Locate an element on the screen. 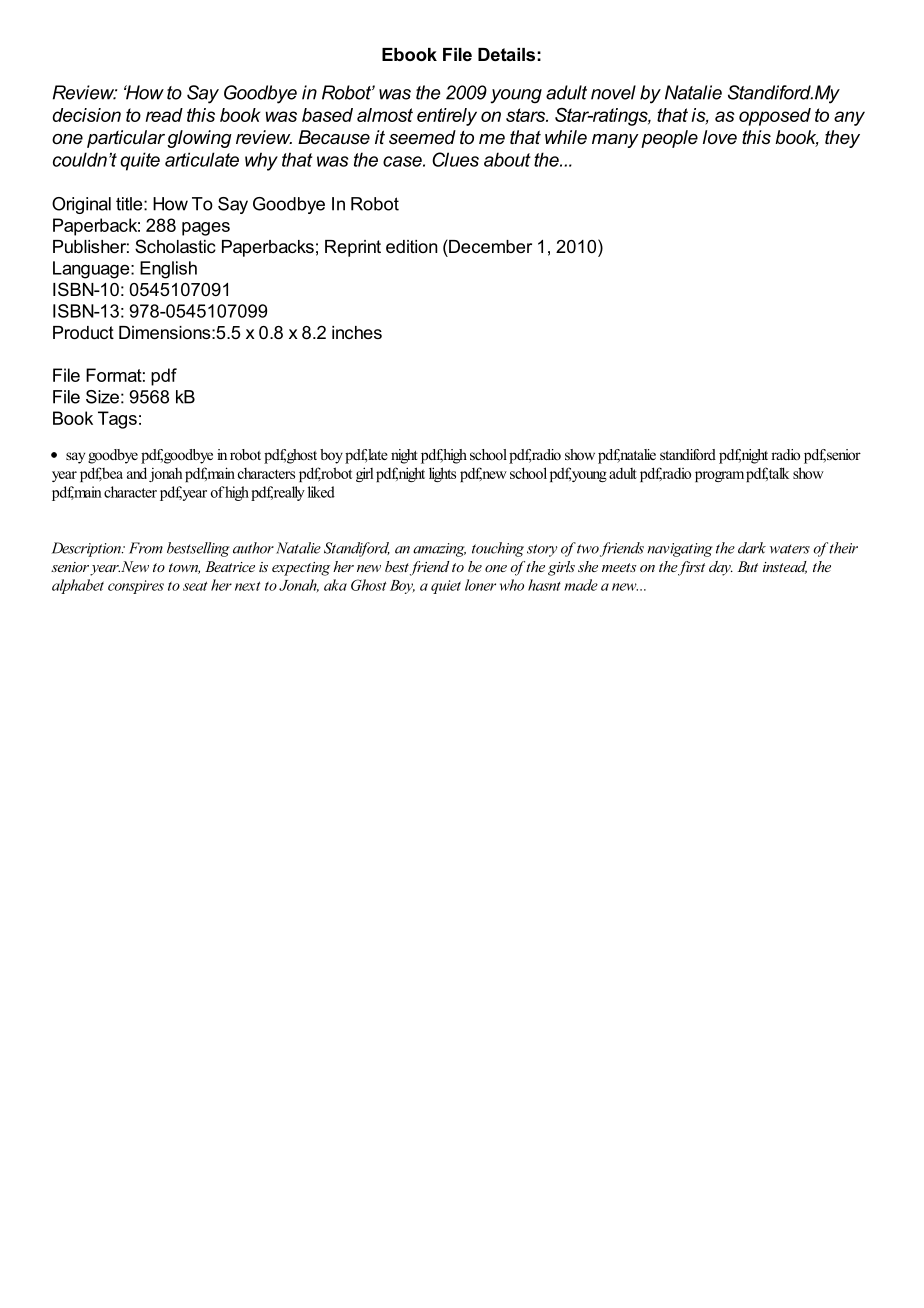 This screenshot has height=1308, width=924. inches is located at coordinates (357, 332).
